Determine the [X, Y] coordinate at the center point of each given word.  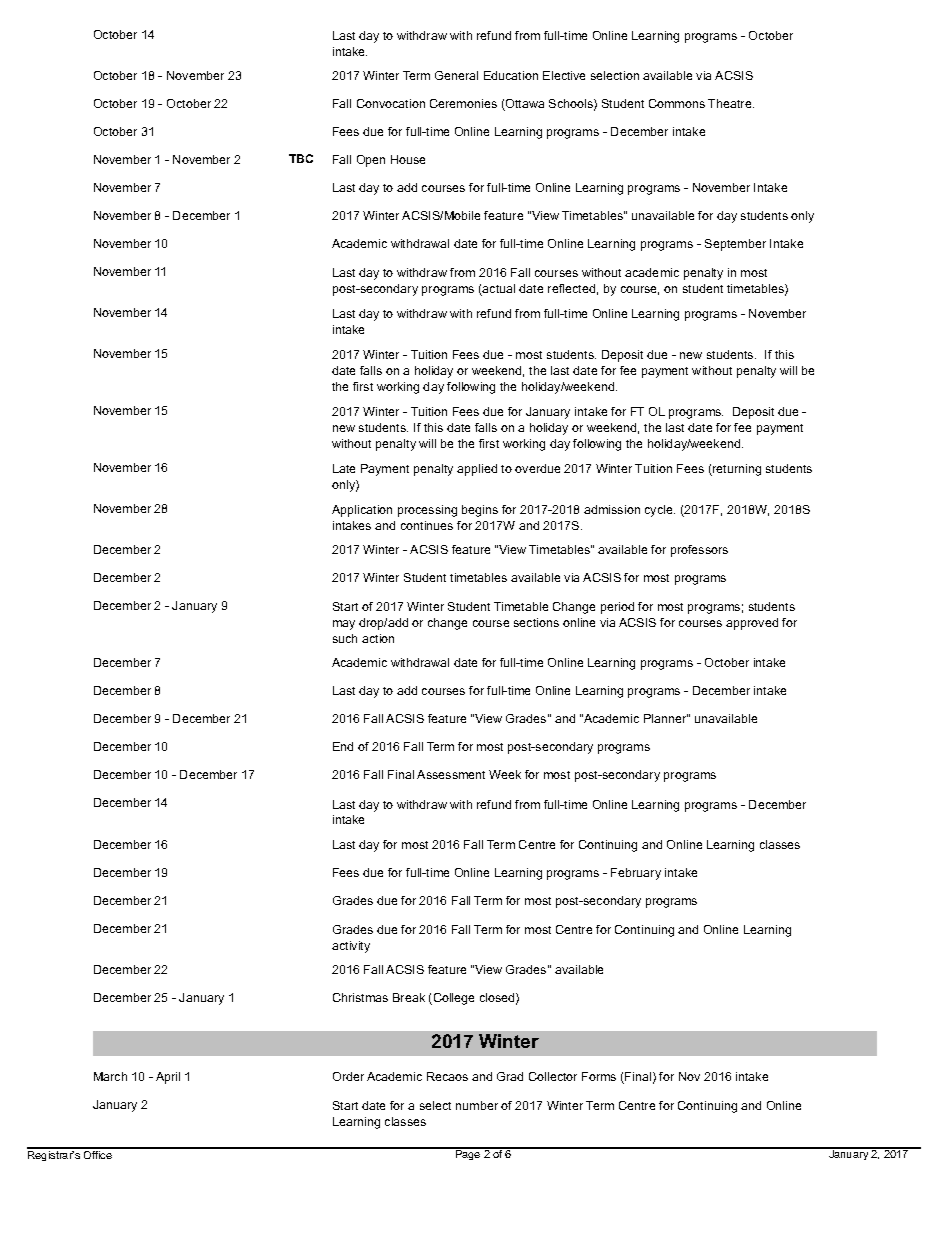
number [477, 1105]
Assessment [451, 774]
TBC [301, 158]
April [168, 1078]
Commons [677, 103]
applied [477, 470]
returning [736, 470]
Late [344, 468]
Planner [666, 718]
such [345, 638]
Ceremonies [463, 103]
